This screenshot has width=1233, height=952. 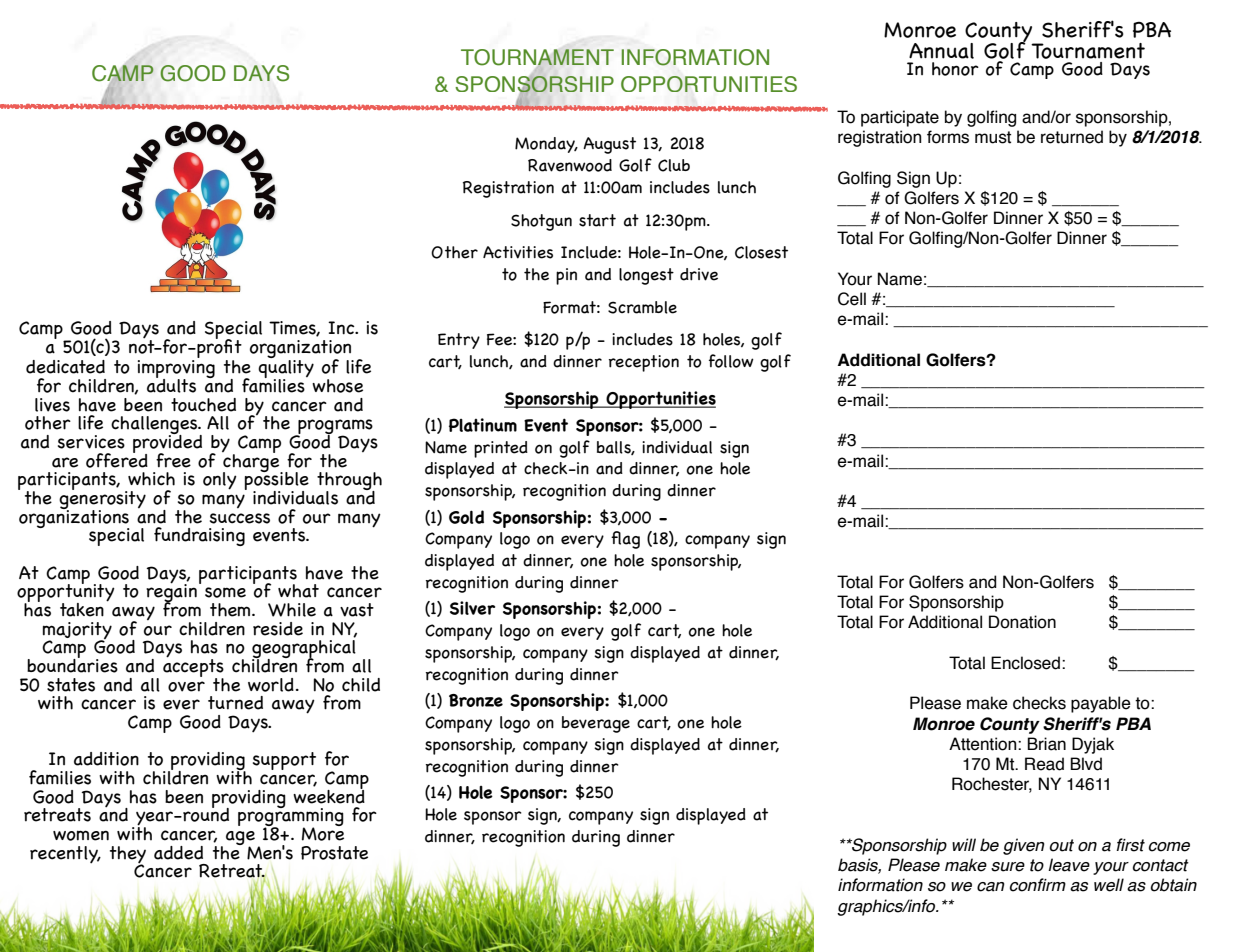 I want to click on Monday, so click(x=546, y=145).
